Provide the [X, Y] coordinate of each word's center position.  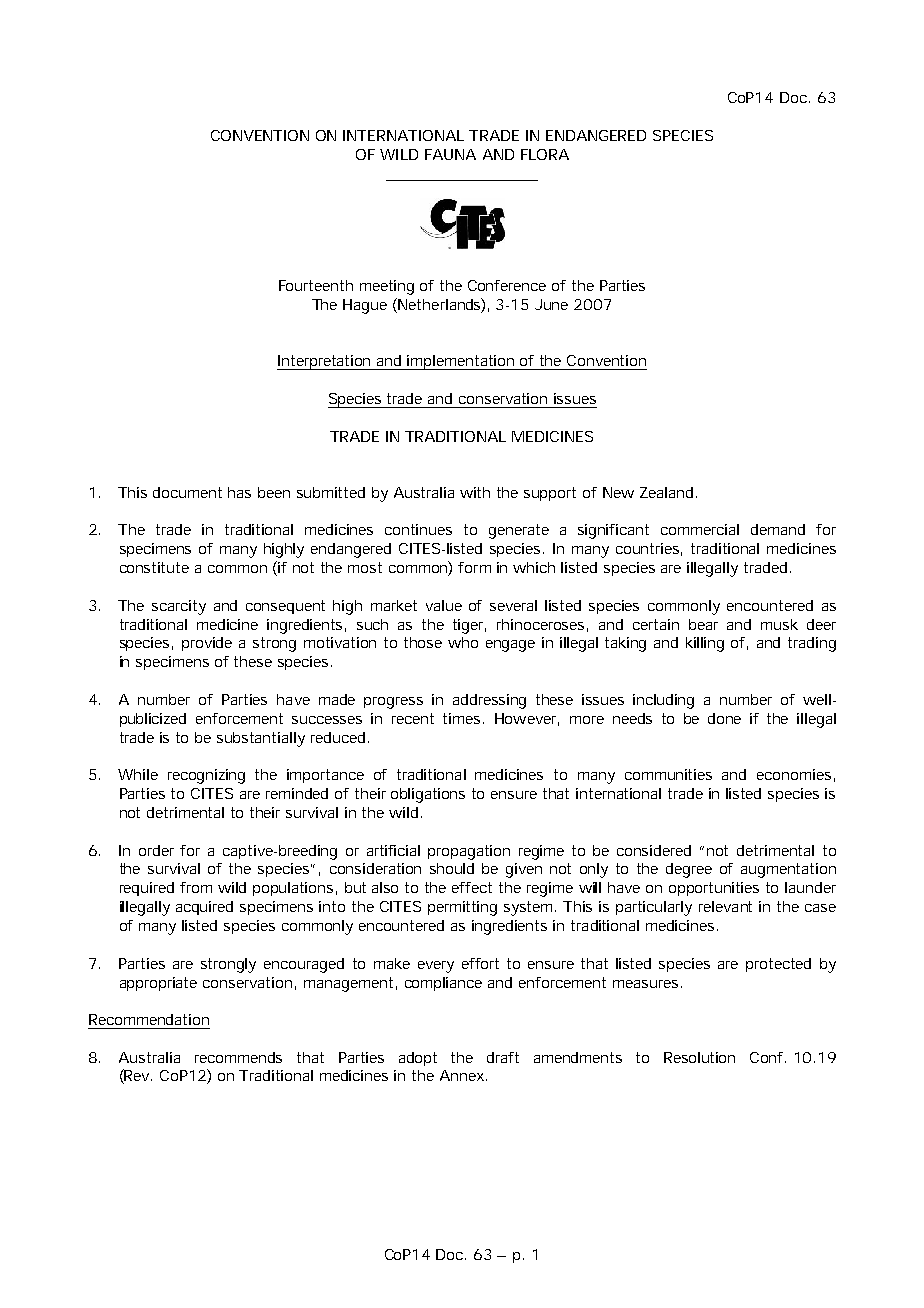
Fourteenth [316, 285]
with [475, 492]
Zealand [666, 492]
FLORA [545, 154]
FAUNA [450, 154]
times [463, 718]
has [239, 492]
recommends [238, 1057]
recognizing [206, 776]
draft [503, 1057]
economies [794, 774]
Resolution [699, 1057]
